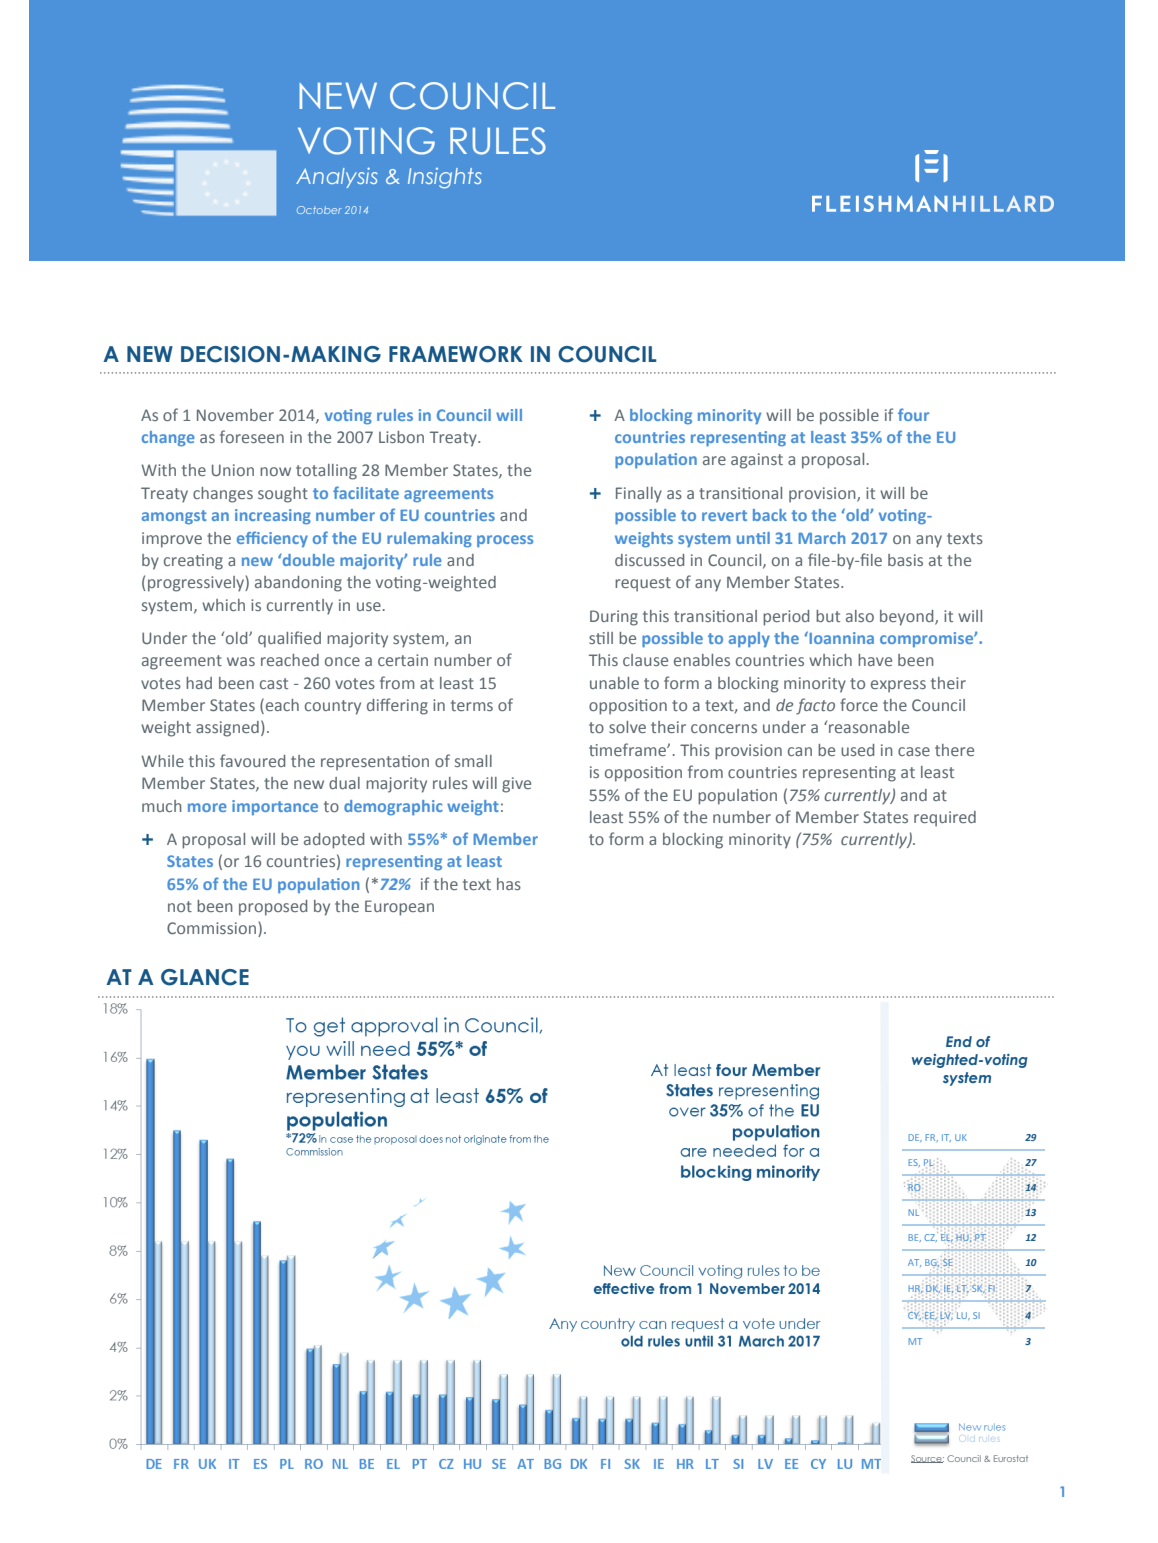 This screenshot has height=1543, width=1158. Describe the element at coordinates (913, 414) in the screenshot. I see `four` at that location.
